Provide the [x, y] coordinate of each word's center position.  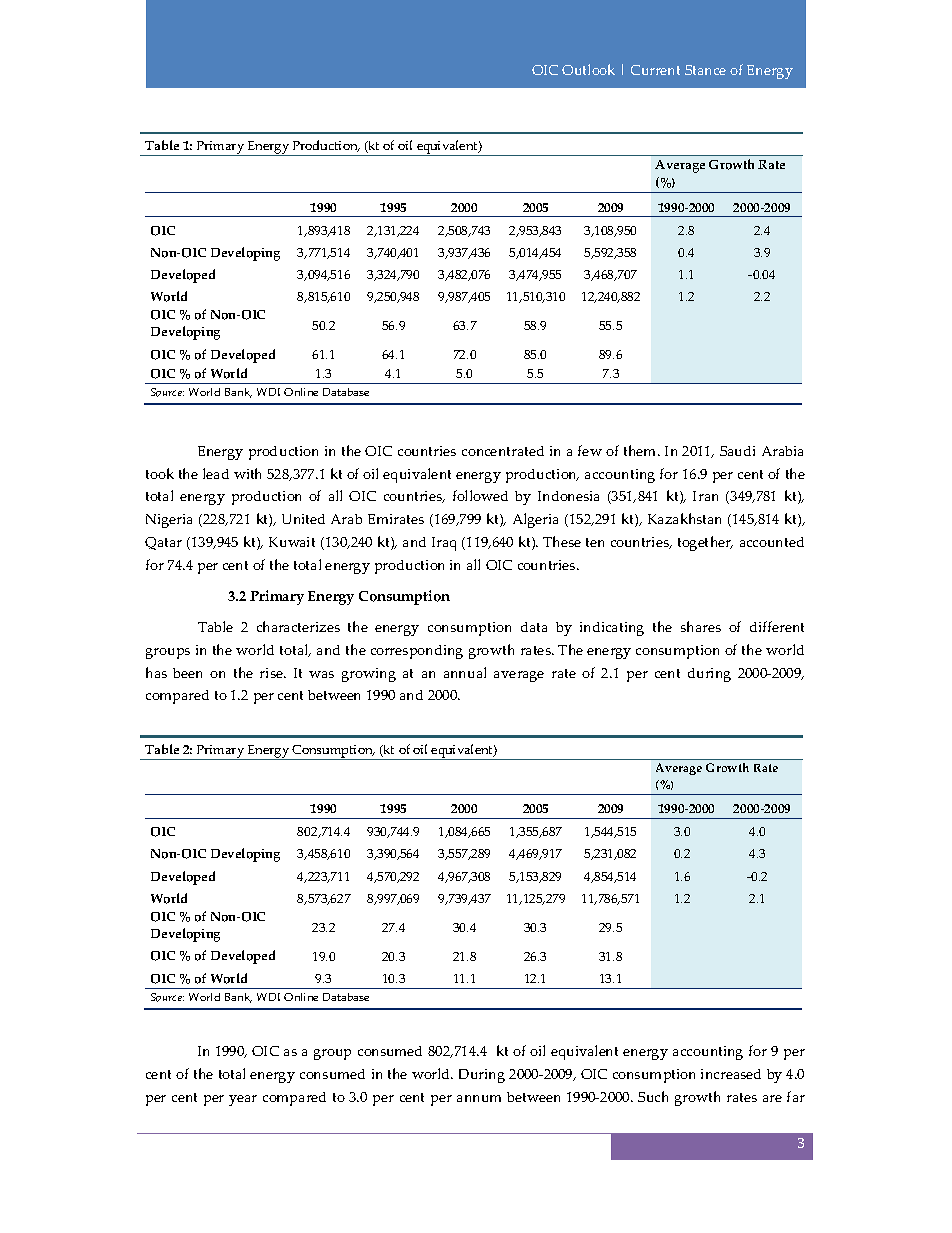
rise [273, 673]
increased [731, 1074]
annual [465, 672]
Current [655, 70]
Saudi [737, 451]
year [243, 1100]
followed [480, 495]
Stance [705, 70]
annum [479, 1098]
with [247, 473]
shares [701, 626]
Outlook [588, 69]
